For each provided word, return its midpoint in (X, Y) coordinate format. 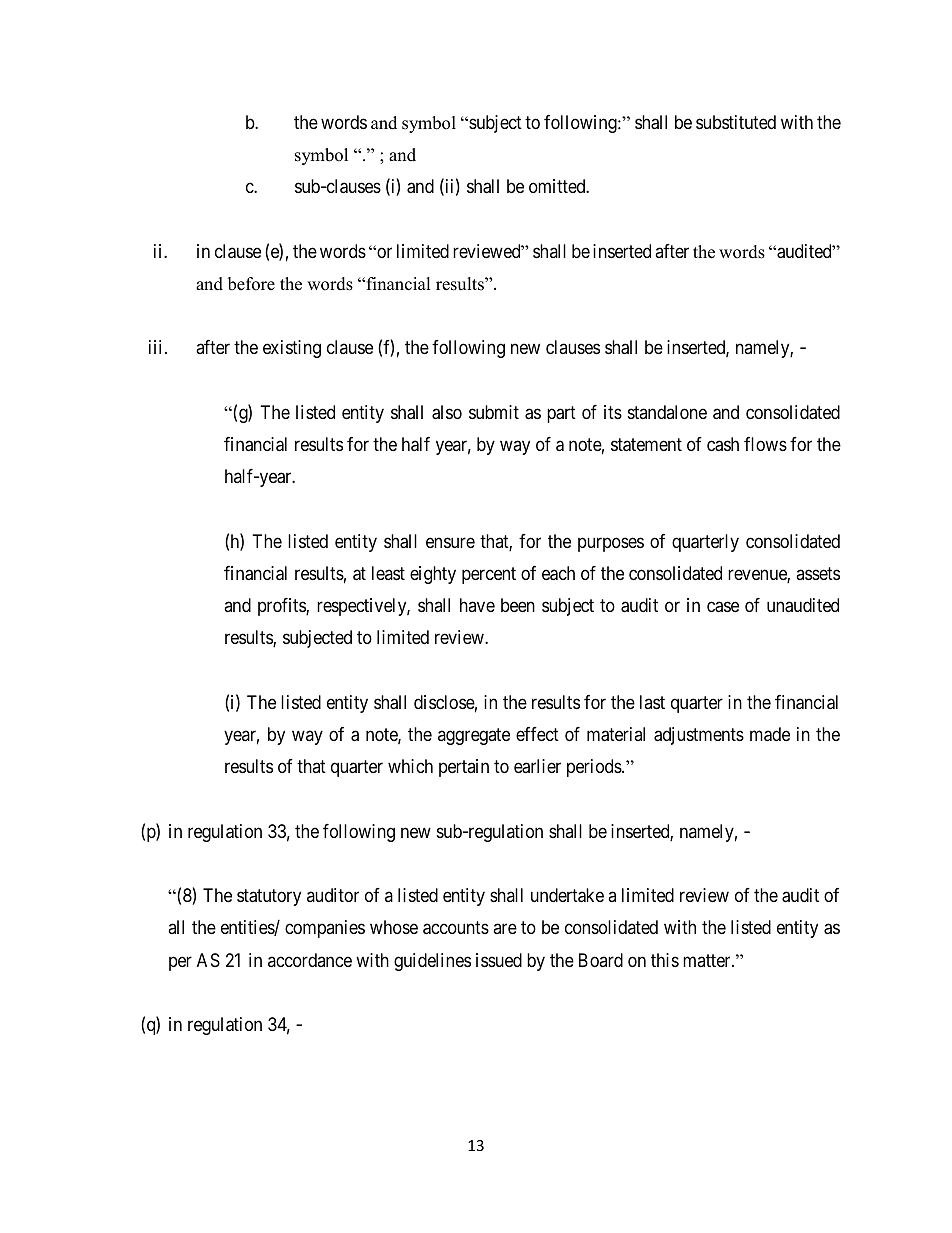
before (251, 284)
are (505, 929)
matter (708, 960)
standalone (667, 412)
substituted (736, 122)
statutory (269, 897)
